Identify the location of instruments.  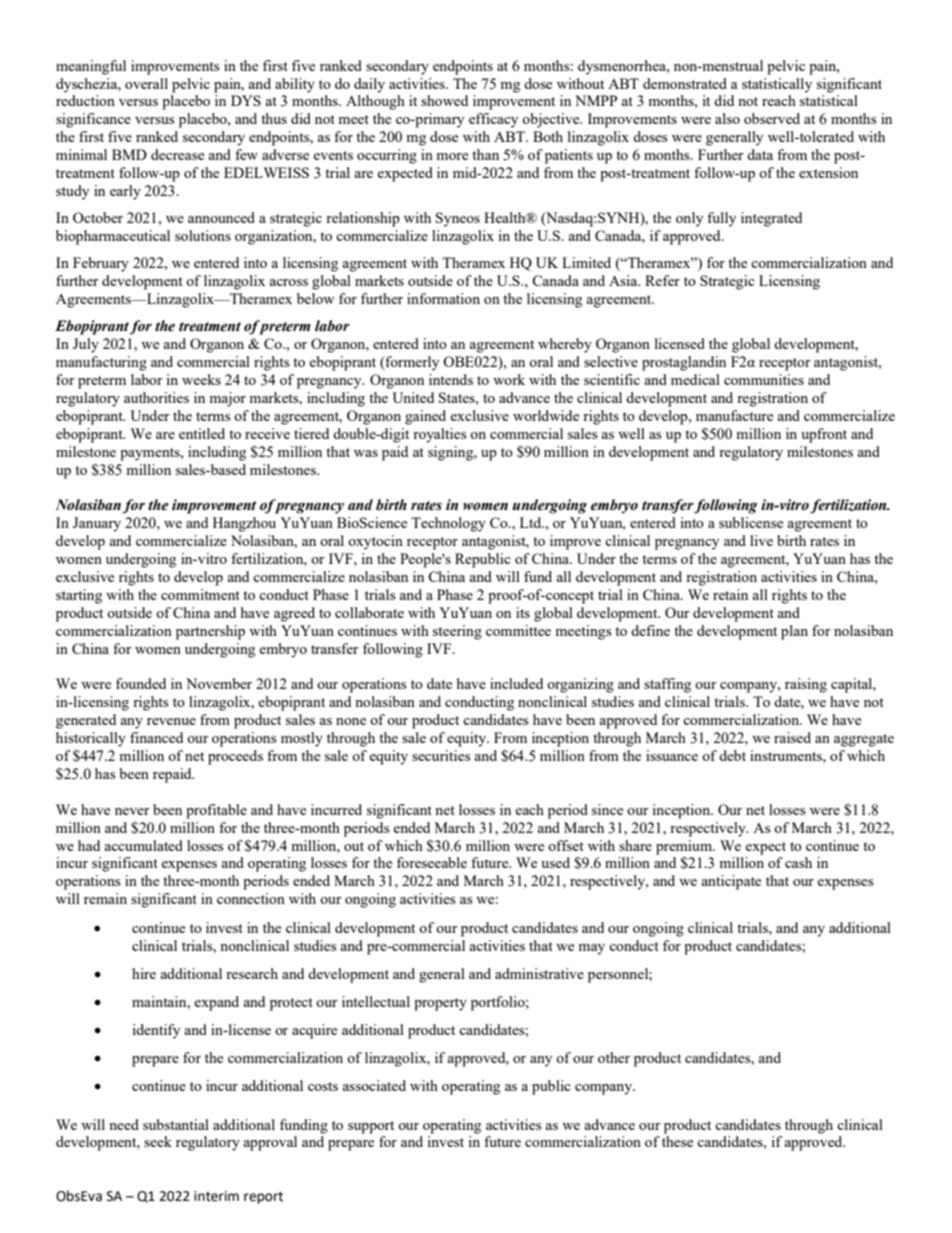
(787, 755).
